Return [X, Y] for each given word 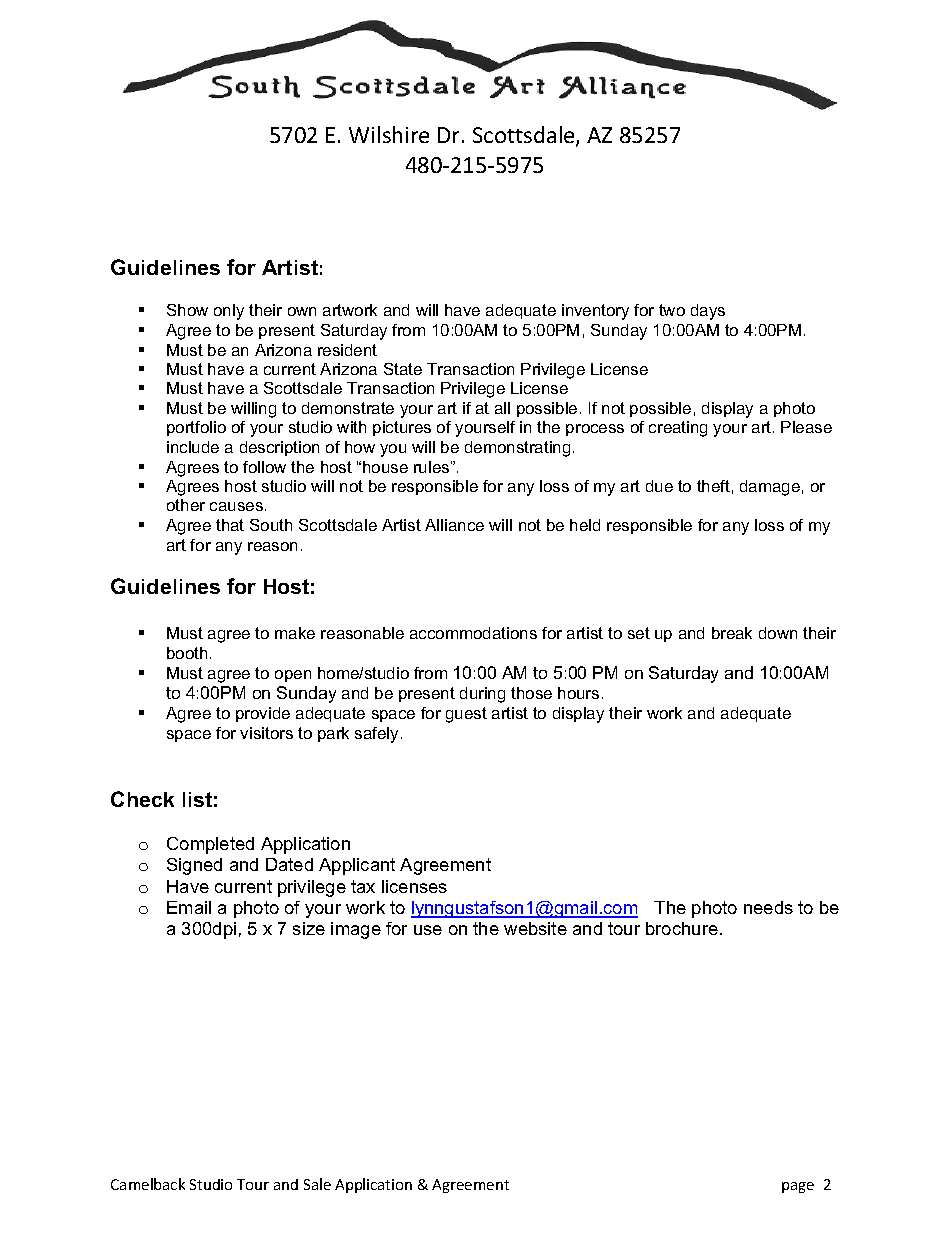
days [708, 312]
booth [187, 653]
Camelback [148, 1184]
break [732, 633]
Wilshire [389, 134]
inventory [595, 312]
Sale [317, 1184]
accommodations [473, 633]
